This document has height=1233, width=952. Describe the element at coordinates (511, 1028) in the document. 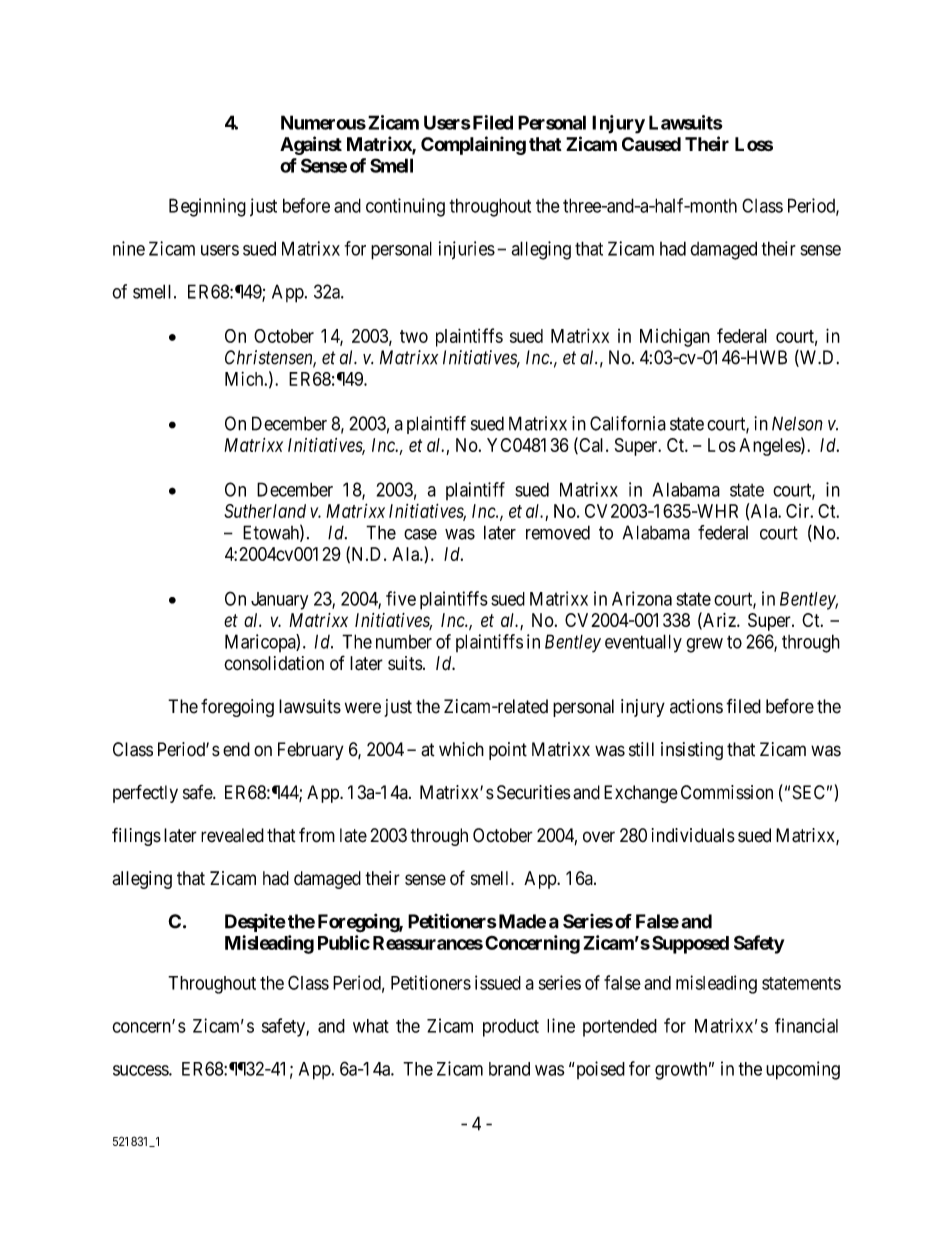

I see `product` at that location.
